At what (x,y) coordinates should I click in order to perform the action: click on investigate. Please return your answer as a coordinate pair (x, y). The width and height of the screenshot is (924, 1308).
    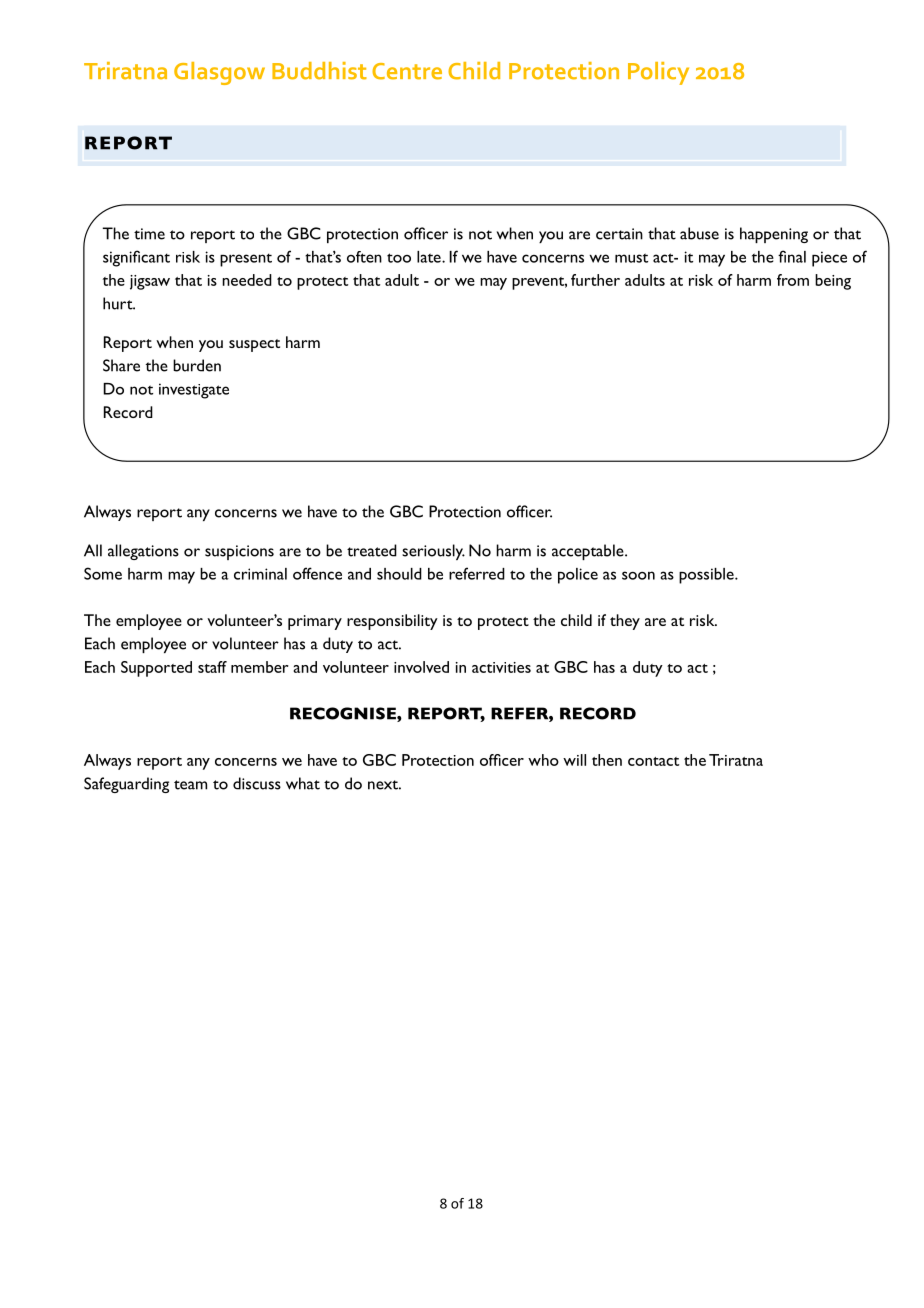
    Looking at the image, I should click on (194, 391).
